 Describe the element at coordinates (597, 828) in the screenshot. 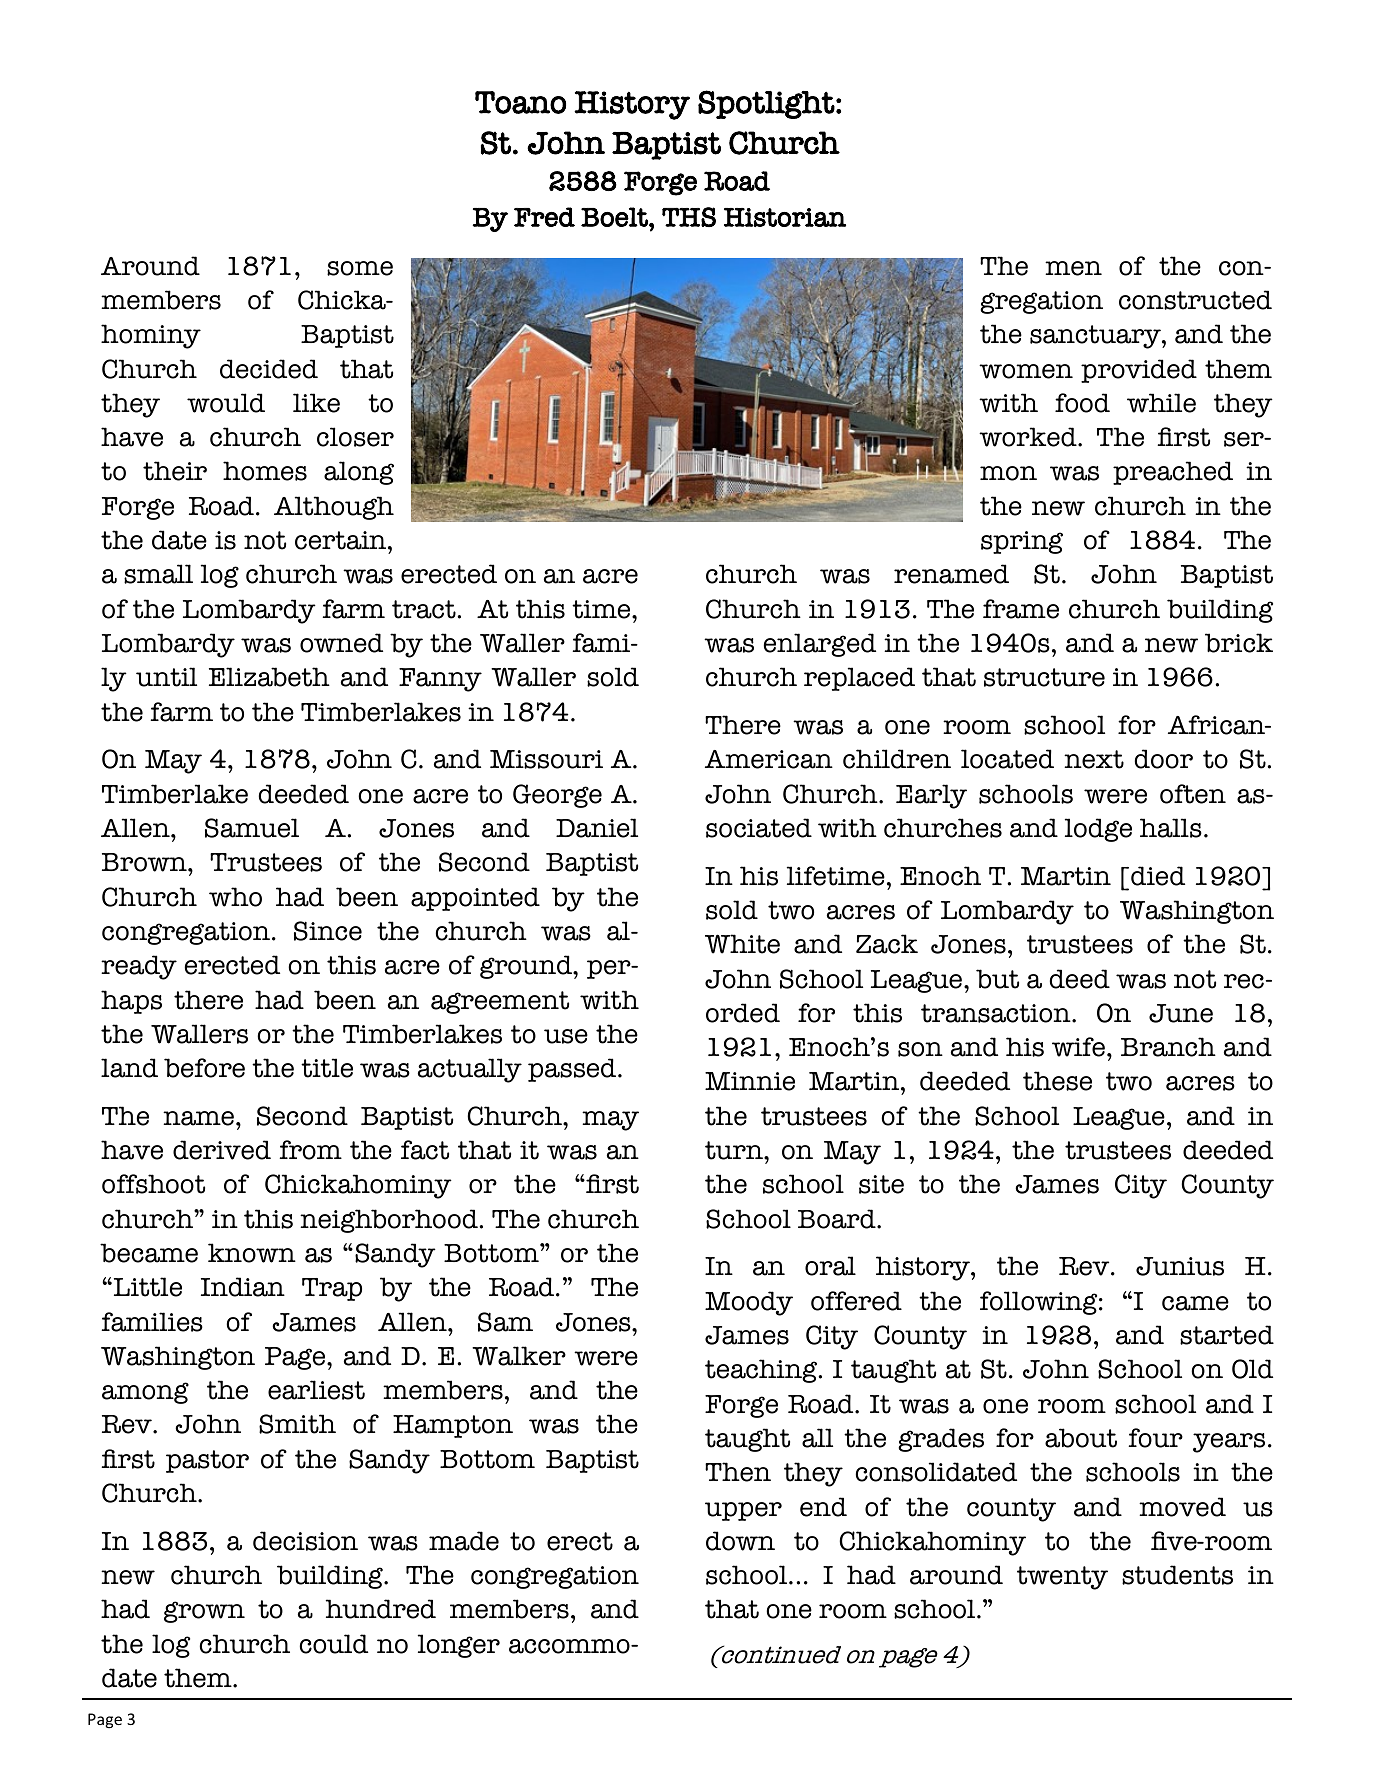

I see `Daniel` at that location.
